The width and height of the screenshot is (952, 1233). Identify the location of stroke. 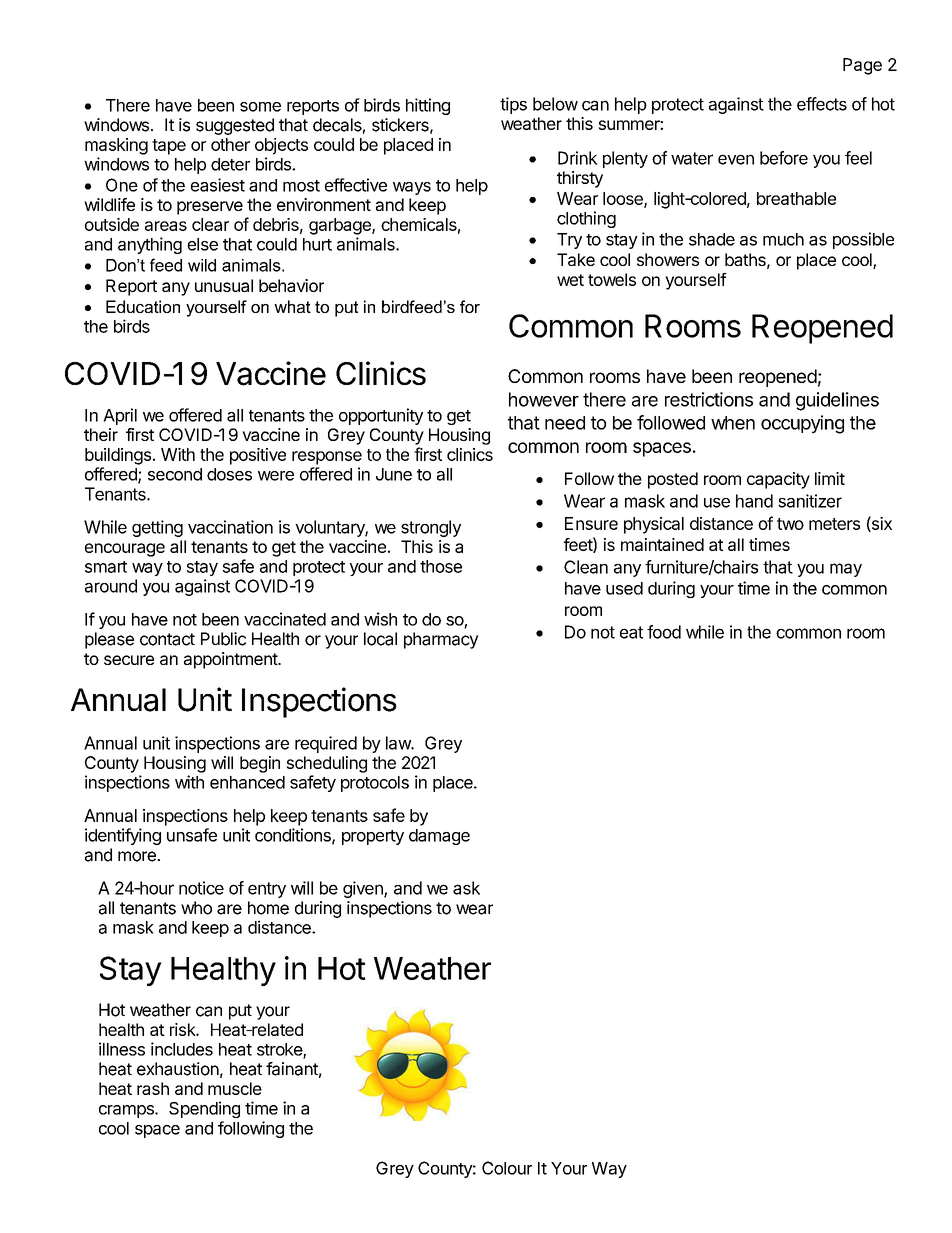
(280, 1050).
